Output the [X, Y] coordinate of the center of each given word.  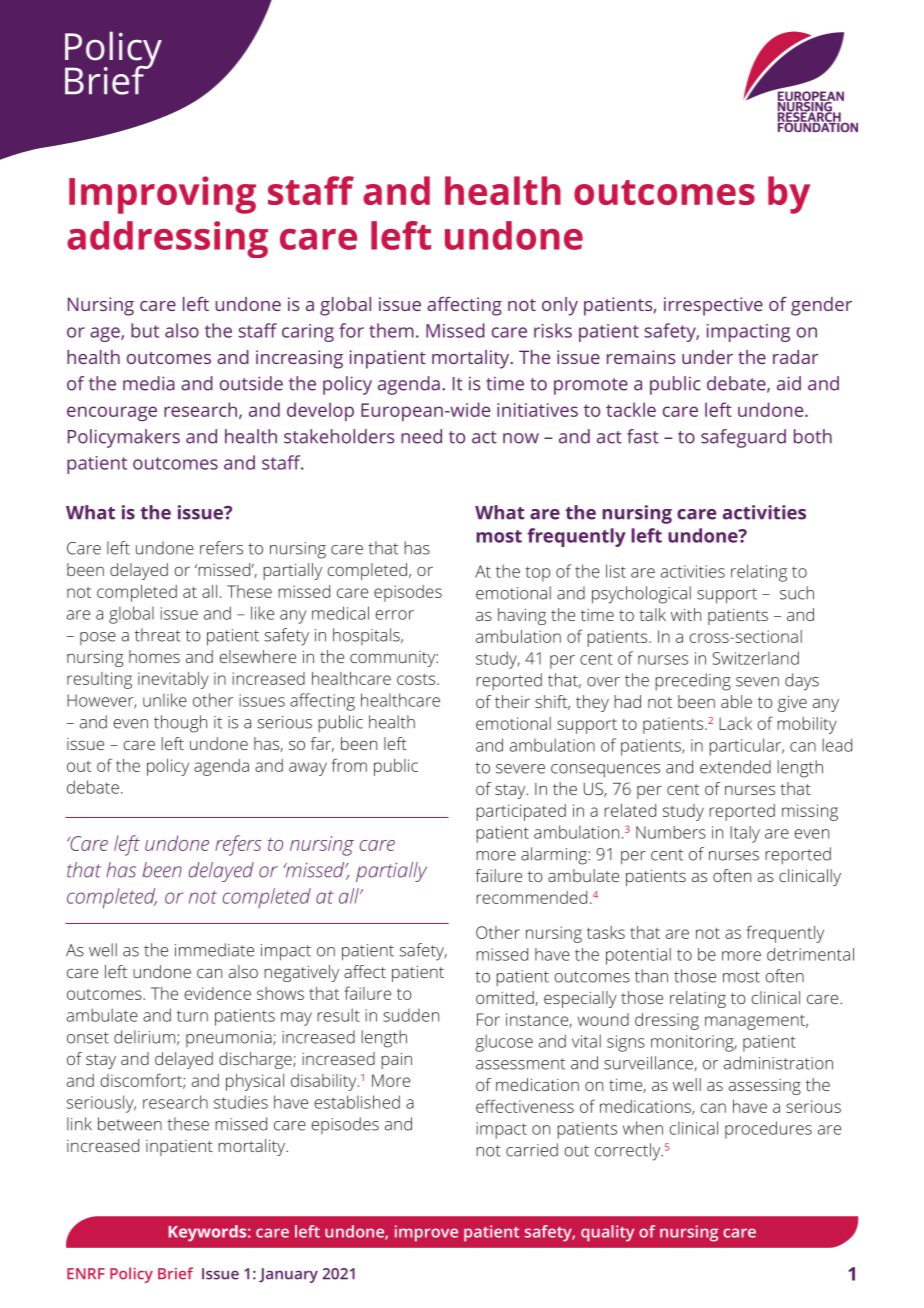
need [421, 436]
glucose [504, 1043]
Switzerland [756, 658]
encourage [112, 413]
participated [521, 812]
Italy [745, 834]
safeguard [743, 438]
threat [158, 635]
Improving [162, 195]
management [756, 1022]
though [180, 724]
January [288, 1275]
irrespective [713, 306]
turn [192, 1016]
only [560, 306]
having [522, 616]
